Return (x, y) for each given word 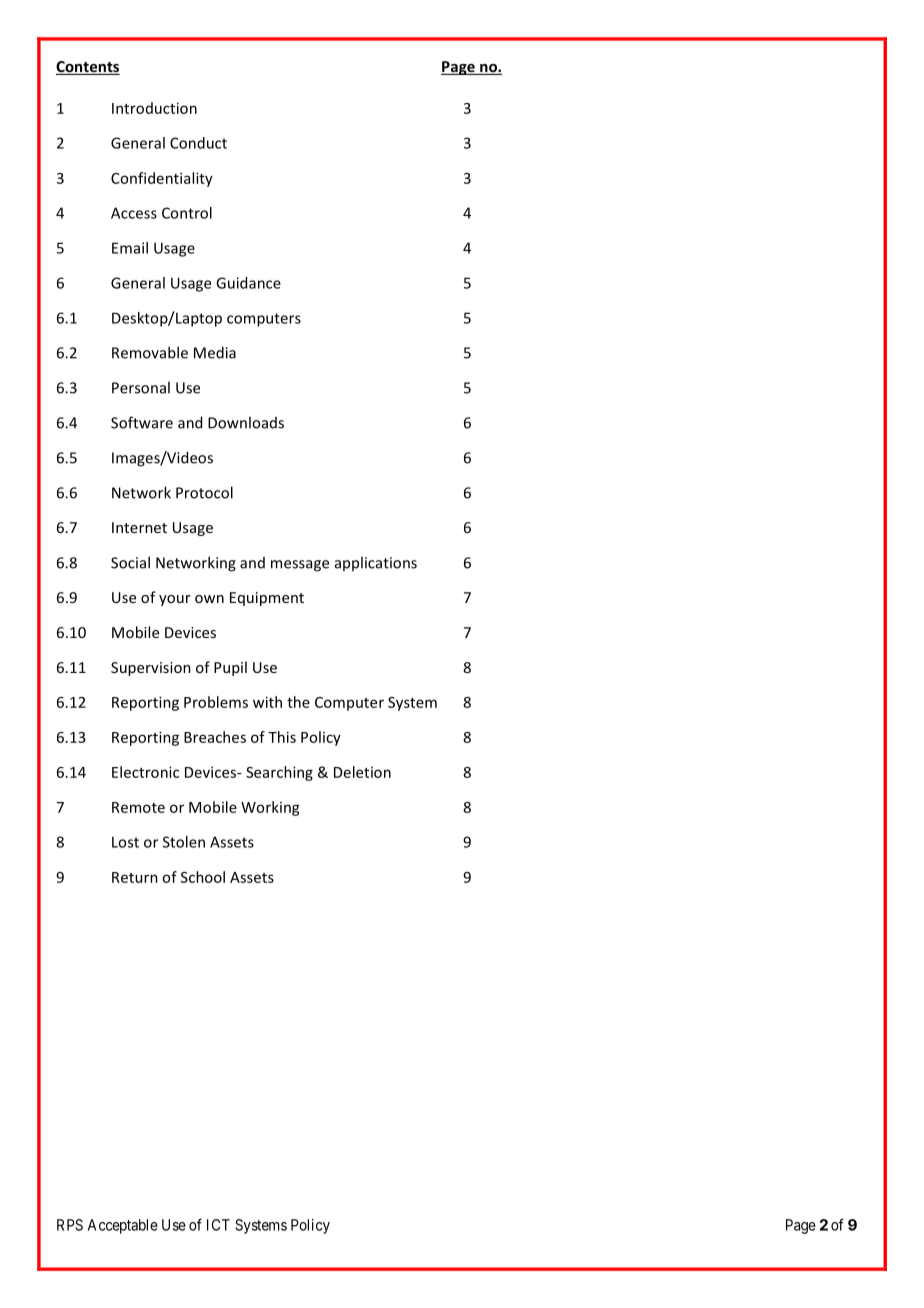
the (298, 702)
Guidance (248, 283)
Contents (88, 68)
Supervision (151, 669)
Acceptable (123, 1226)
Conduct (198, 143)
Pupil (230, 668)
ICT (218, 1225)
